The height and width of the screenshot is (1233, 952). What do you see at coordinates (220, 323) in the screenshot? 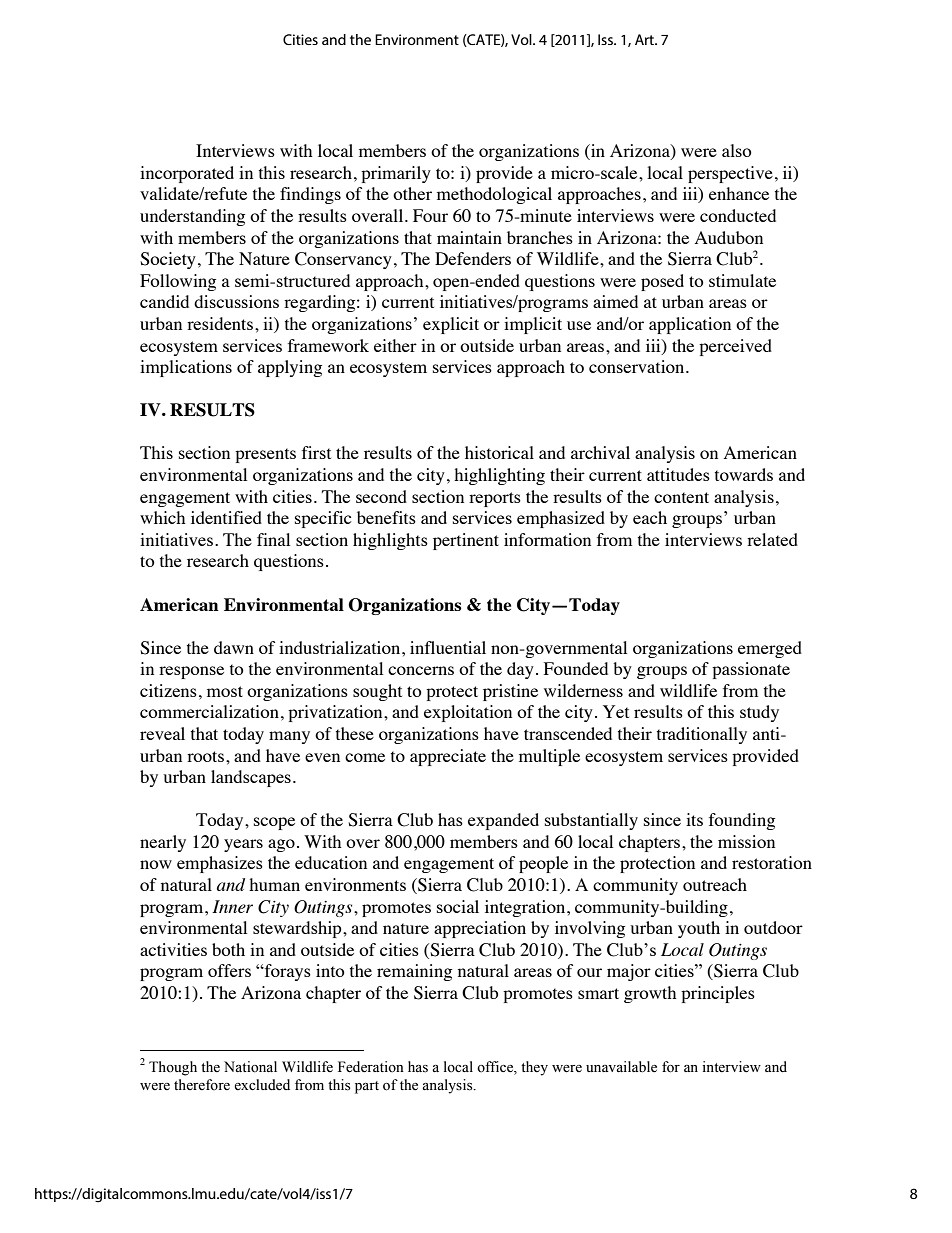
I see `residents` at bounding box center [220, 323].
